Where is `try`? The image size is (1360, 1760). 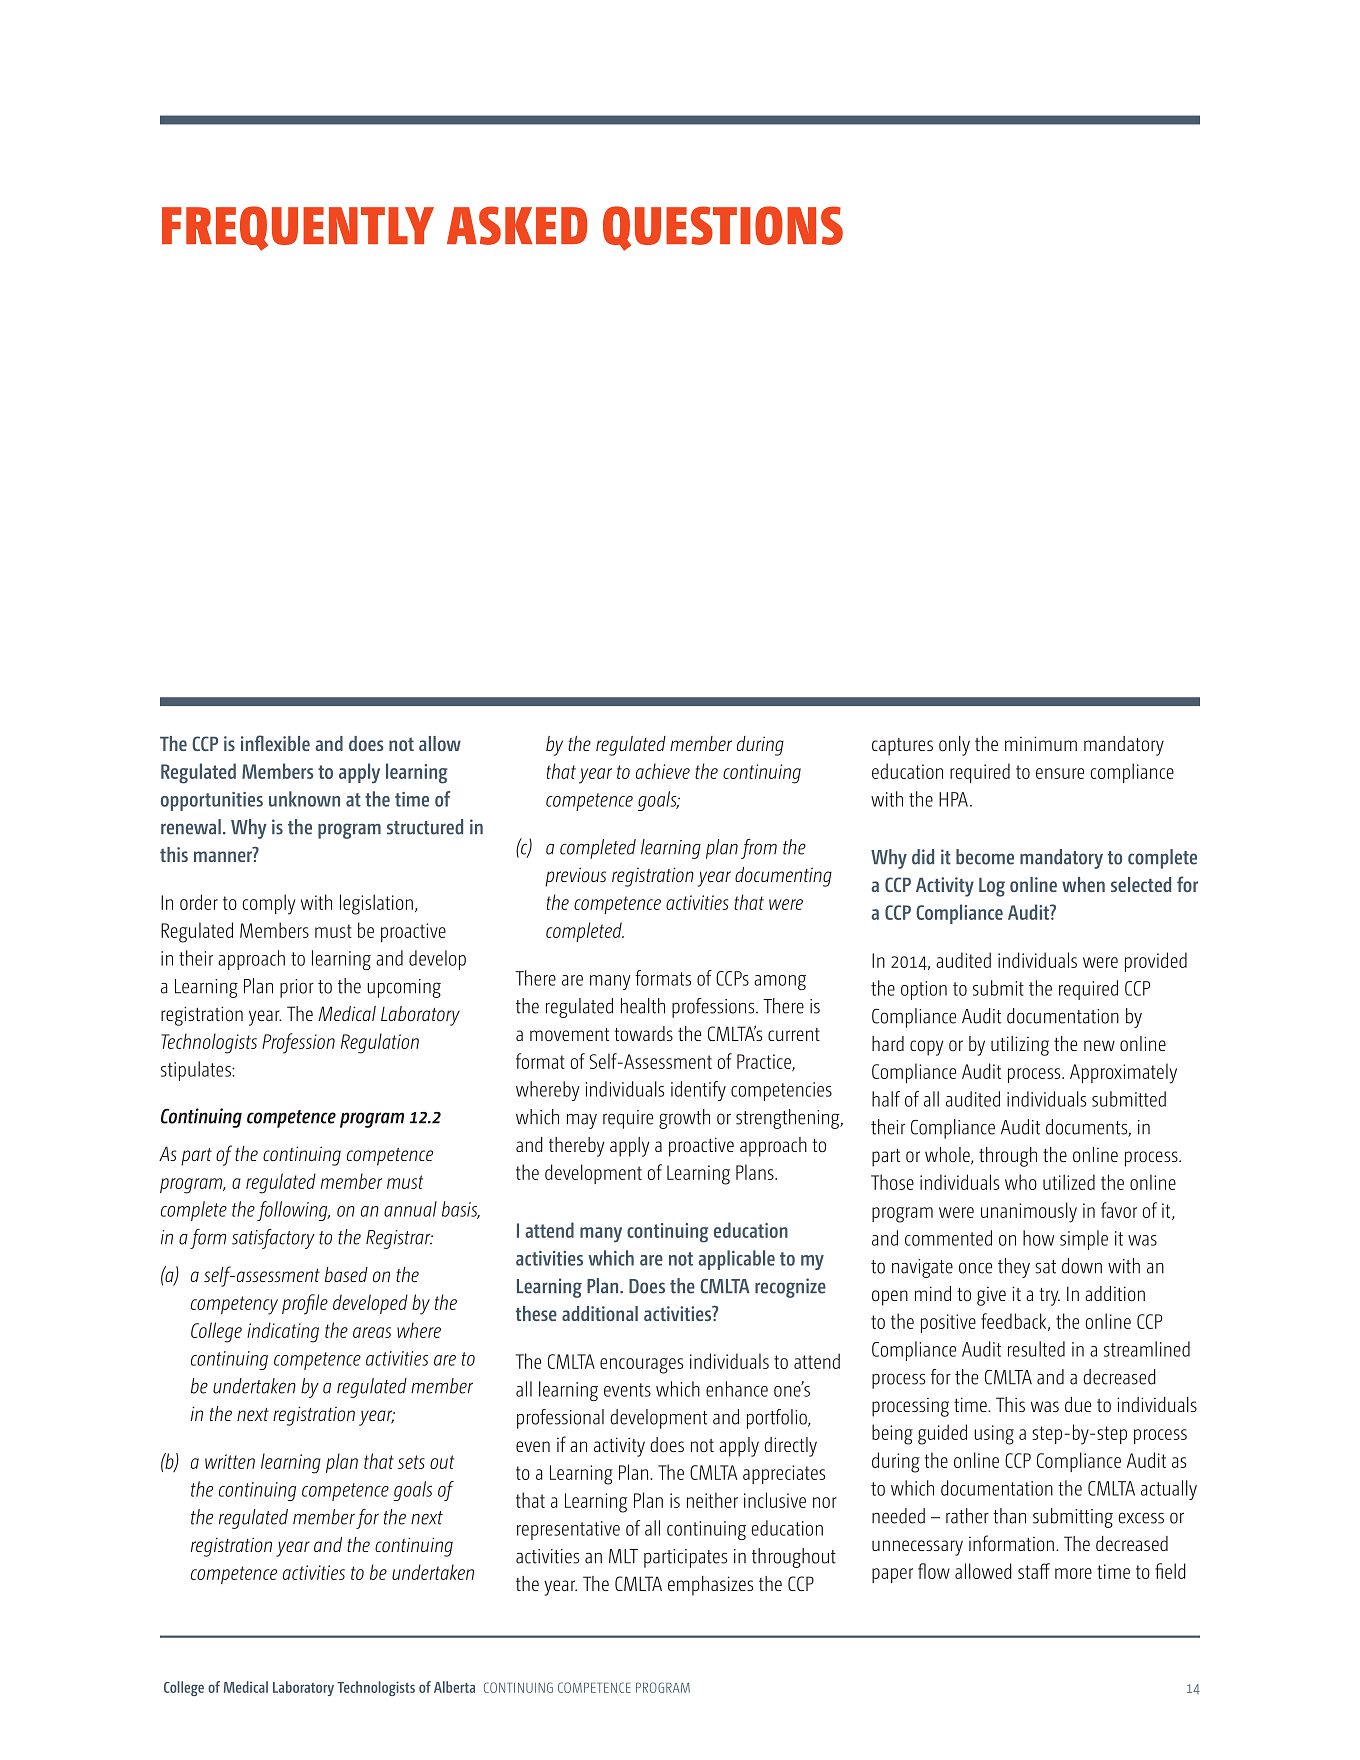 try is located at coordinates (1049, 1297).
